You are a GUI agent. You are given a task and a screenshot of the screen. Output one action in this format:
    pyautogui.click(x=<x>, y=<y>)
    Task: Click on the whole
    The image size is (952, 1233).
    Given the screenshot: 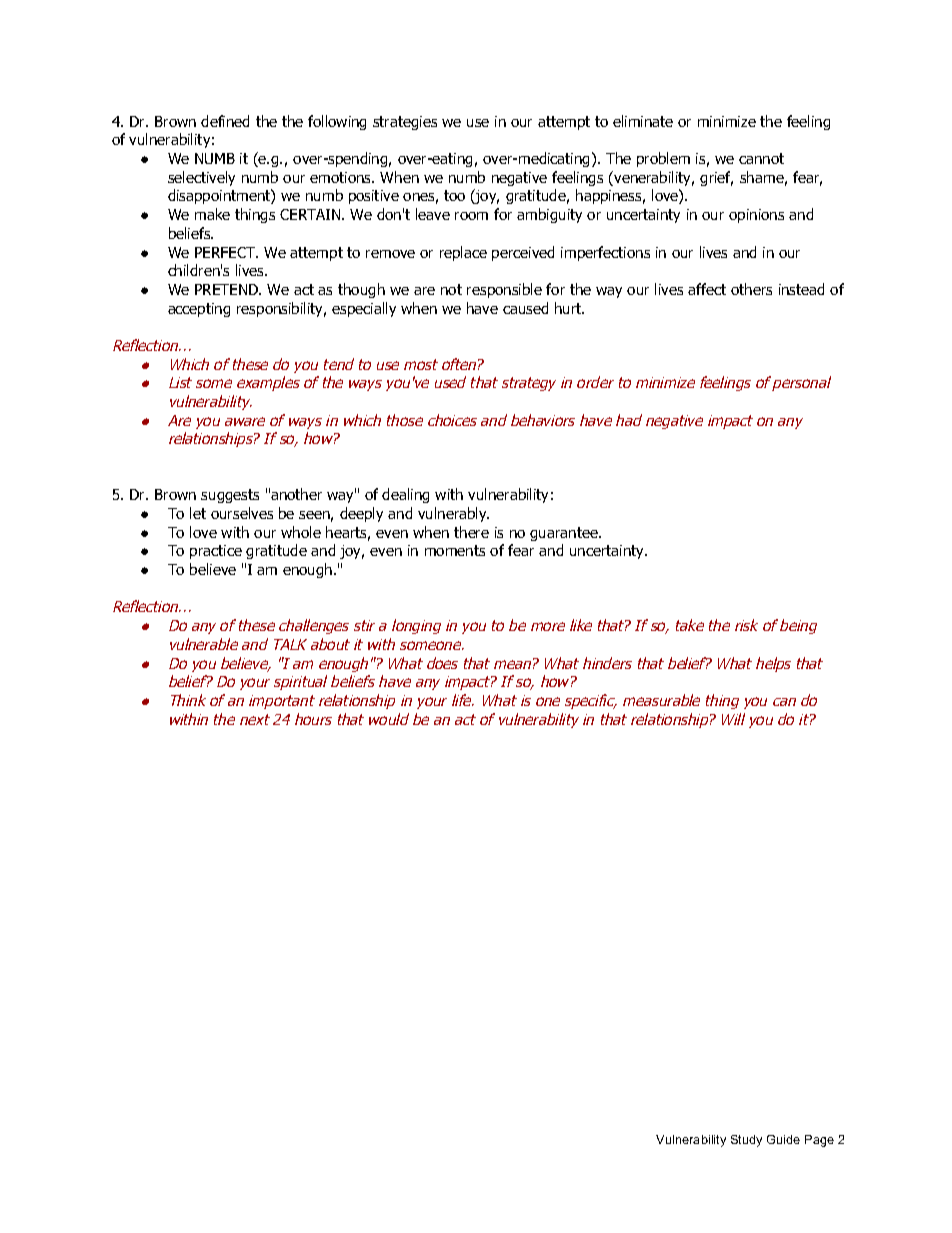 What is the action you would take?
    pyautogui.click(x=301, y=532)
